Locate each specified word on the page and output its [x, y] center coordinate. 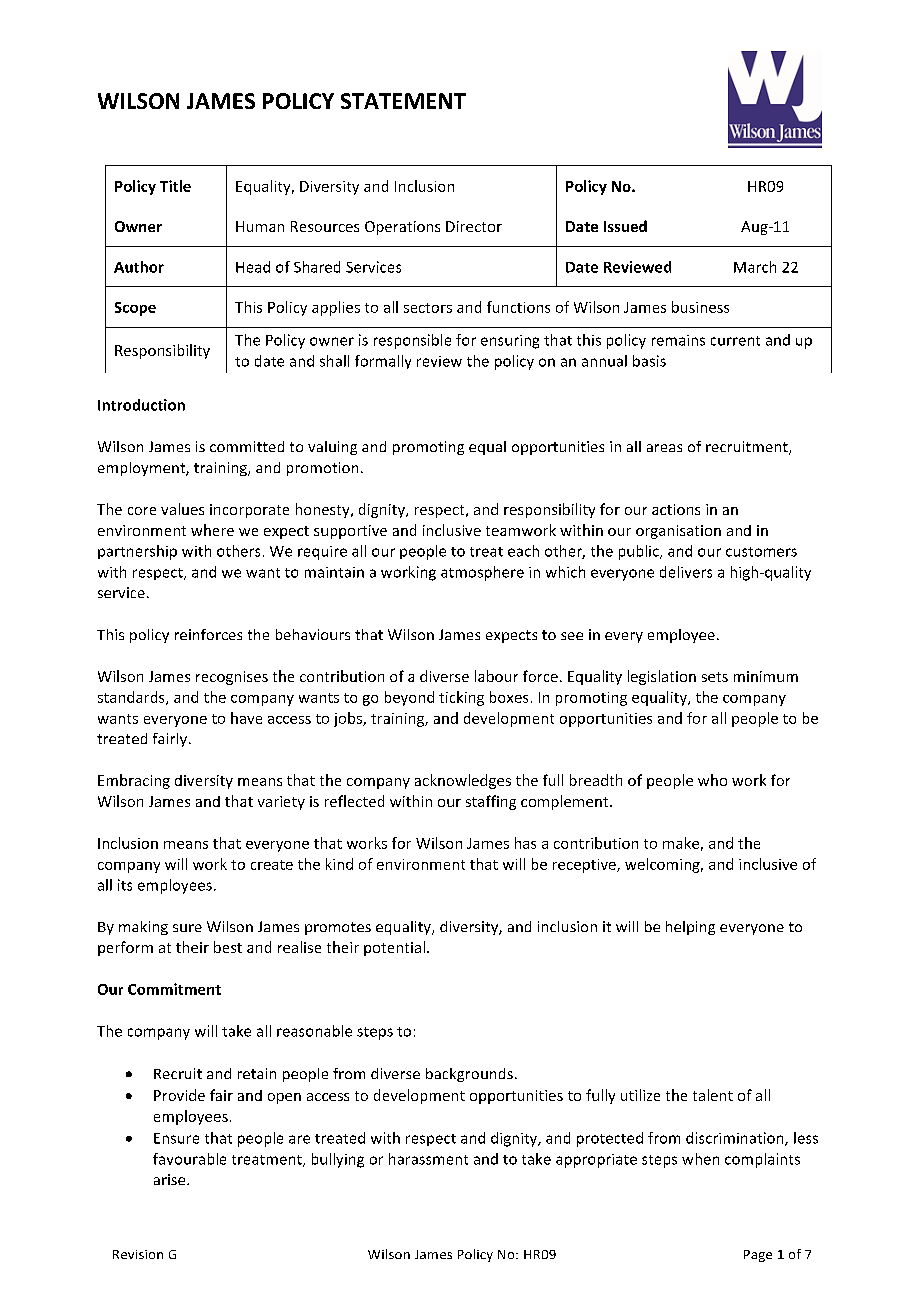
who [712, 780]
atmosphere [482, 573]
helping [690, 928]
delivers [686, 572]
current [735, 341]
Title [175, 186]
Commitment [174, 989]
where [212, 530]
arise [171, 1179]
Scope [135, 309]
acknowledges [463, 781]
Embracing [134, 781]
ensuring [510, 342]
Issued [625, 226]
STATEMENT [403, 101]
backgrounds [469, 1075]
